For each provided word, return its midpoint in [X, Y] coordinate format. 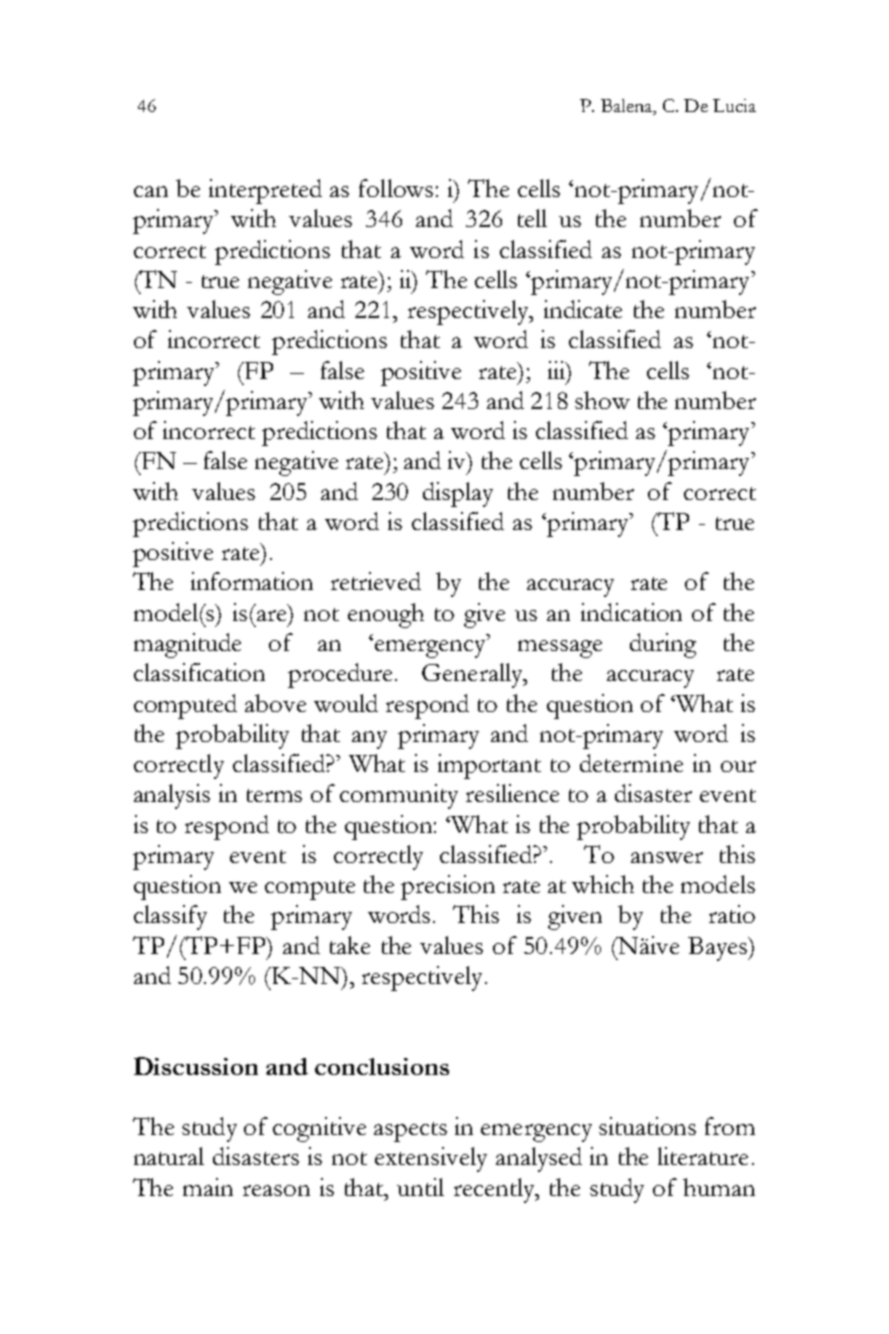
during [663, 645]
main [208, 1187]
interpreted [265, 191]
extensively [431, 1159]
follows [396, 188]
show [602, 400]
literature [703, 1156]
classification [199, 672]
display [458, 494]
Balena [628, 105]
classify [170, 917]
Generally [473, 675]
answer [667, 857]
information [252, 581]
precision [448, 887]
